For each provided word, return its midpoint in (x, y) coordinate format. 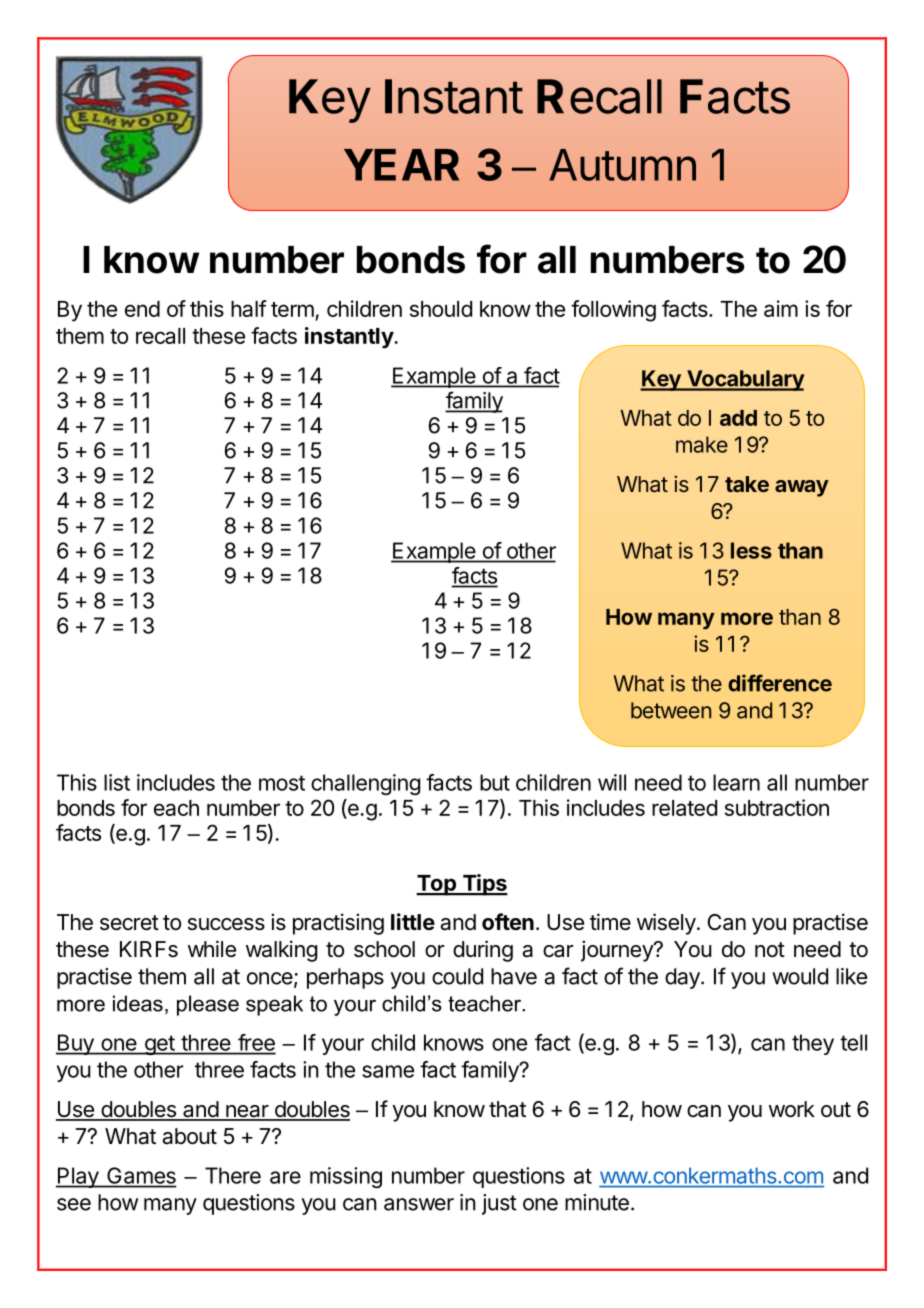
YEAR (401, 165)
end (142, 309)
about (189, 1136)
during (483, 951)
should (441, 309)
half (249, 308)
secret (129, 923)
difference (780, 683)
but (495, 782)
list (117, 782)
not (770, 950)
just (499, 1204)
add (738, 418)
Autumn (622, 165)
